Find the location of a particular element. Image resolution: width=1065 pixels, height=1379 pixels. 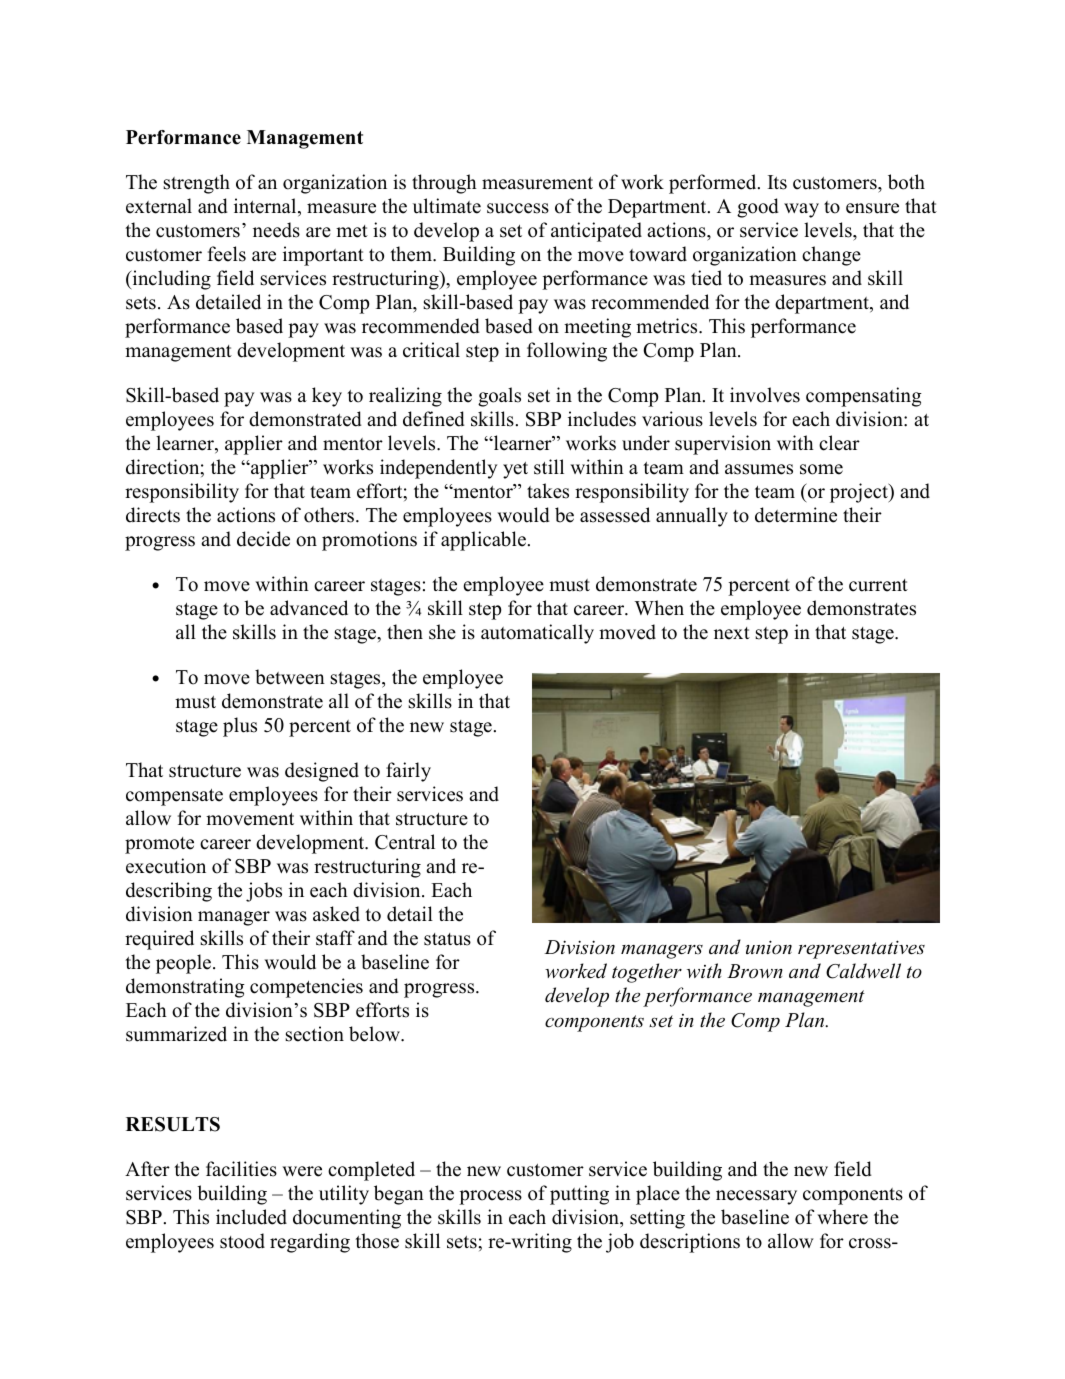

success is located at coordinates (518, 208).
